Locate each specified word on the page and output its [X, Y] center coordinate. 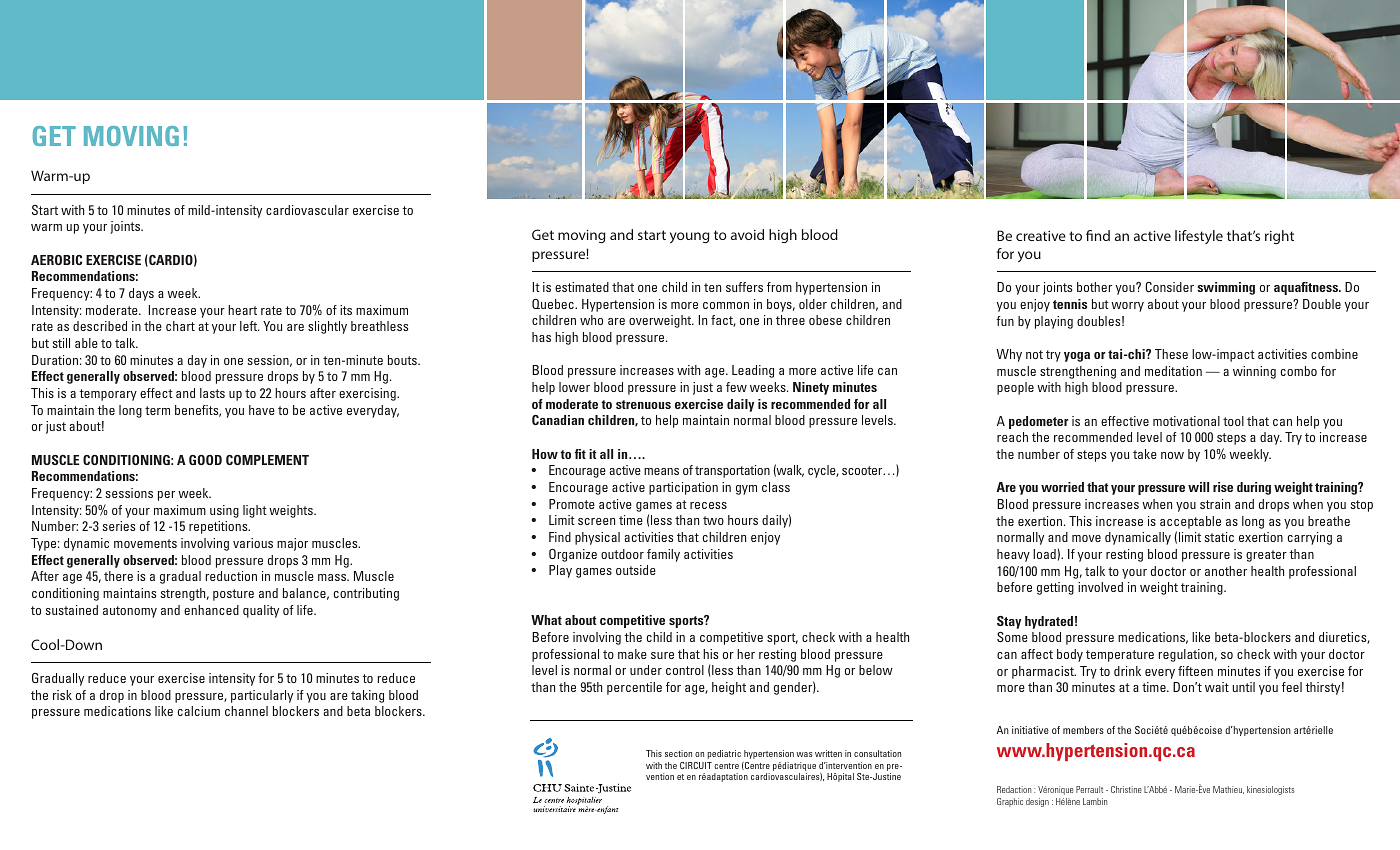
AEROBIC [56, 260]
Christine [1126, 789]
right [1279, 237]
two [713, 520]
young [689, 237]
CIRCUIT [696, 765]
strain [1215, 504]
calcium [199, 711]
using [224, 511]
